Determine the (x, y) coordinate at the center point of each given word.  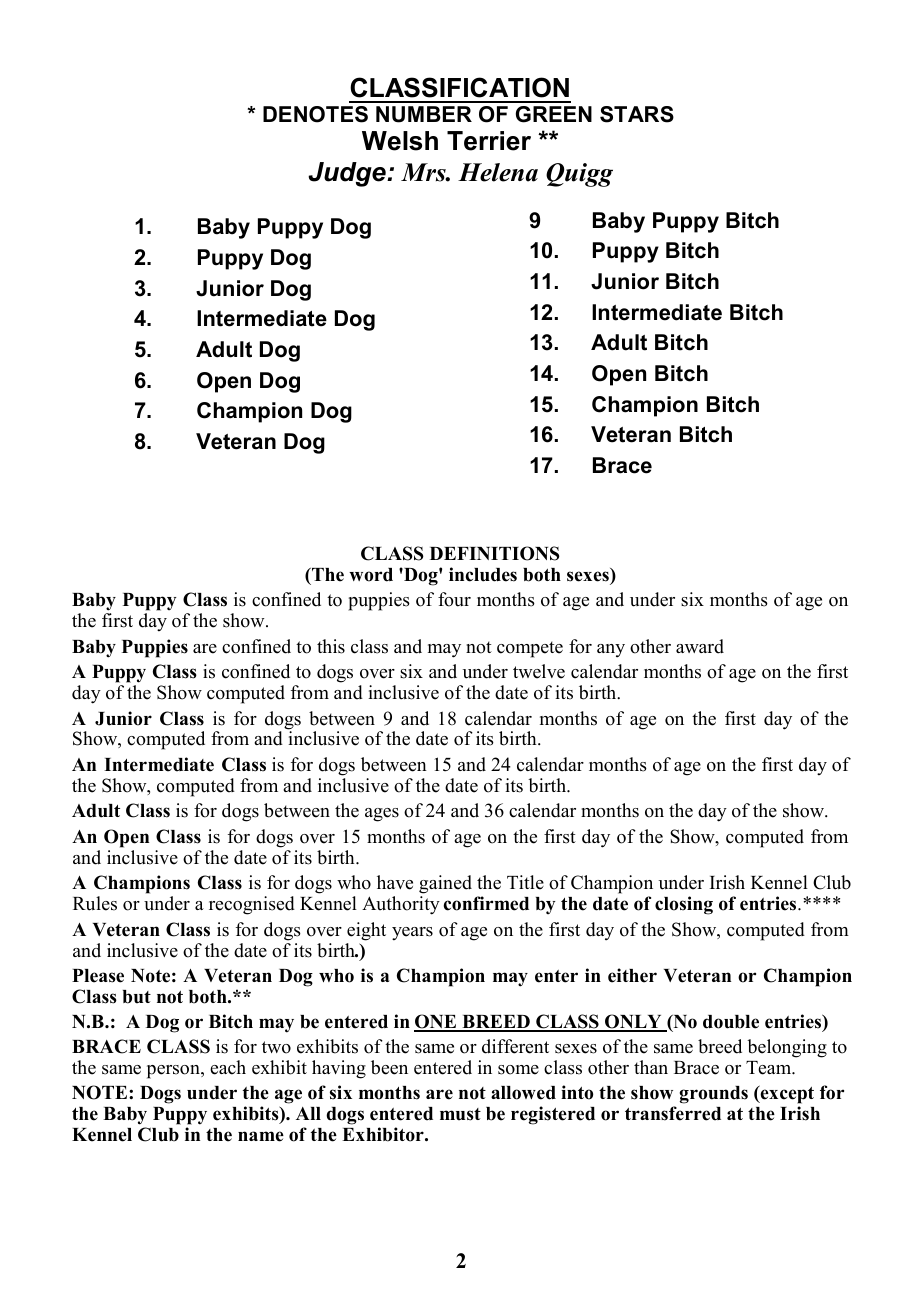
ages (382, 815)
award (700, 646)
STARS (637, 114)
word (371, 575)
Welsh (400, 141)
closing (684, 905)
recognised (252, 905)
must (460, 1114)
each (228, 1067)
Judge (348, 174)
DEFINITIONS (495, 553)
